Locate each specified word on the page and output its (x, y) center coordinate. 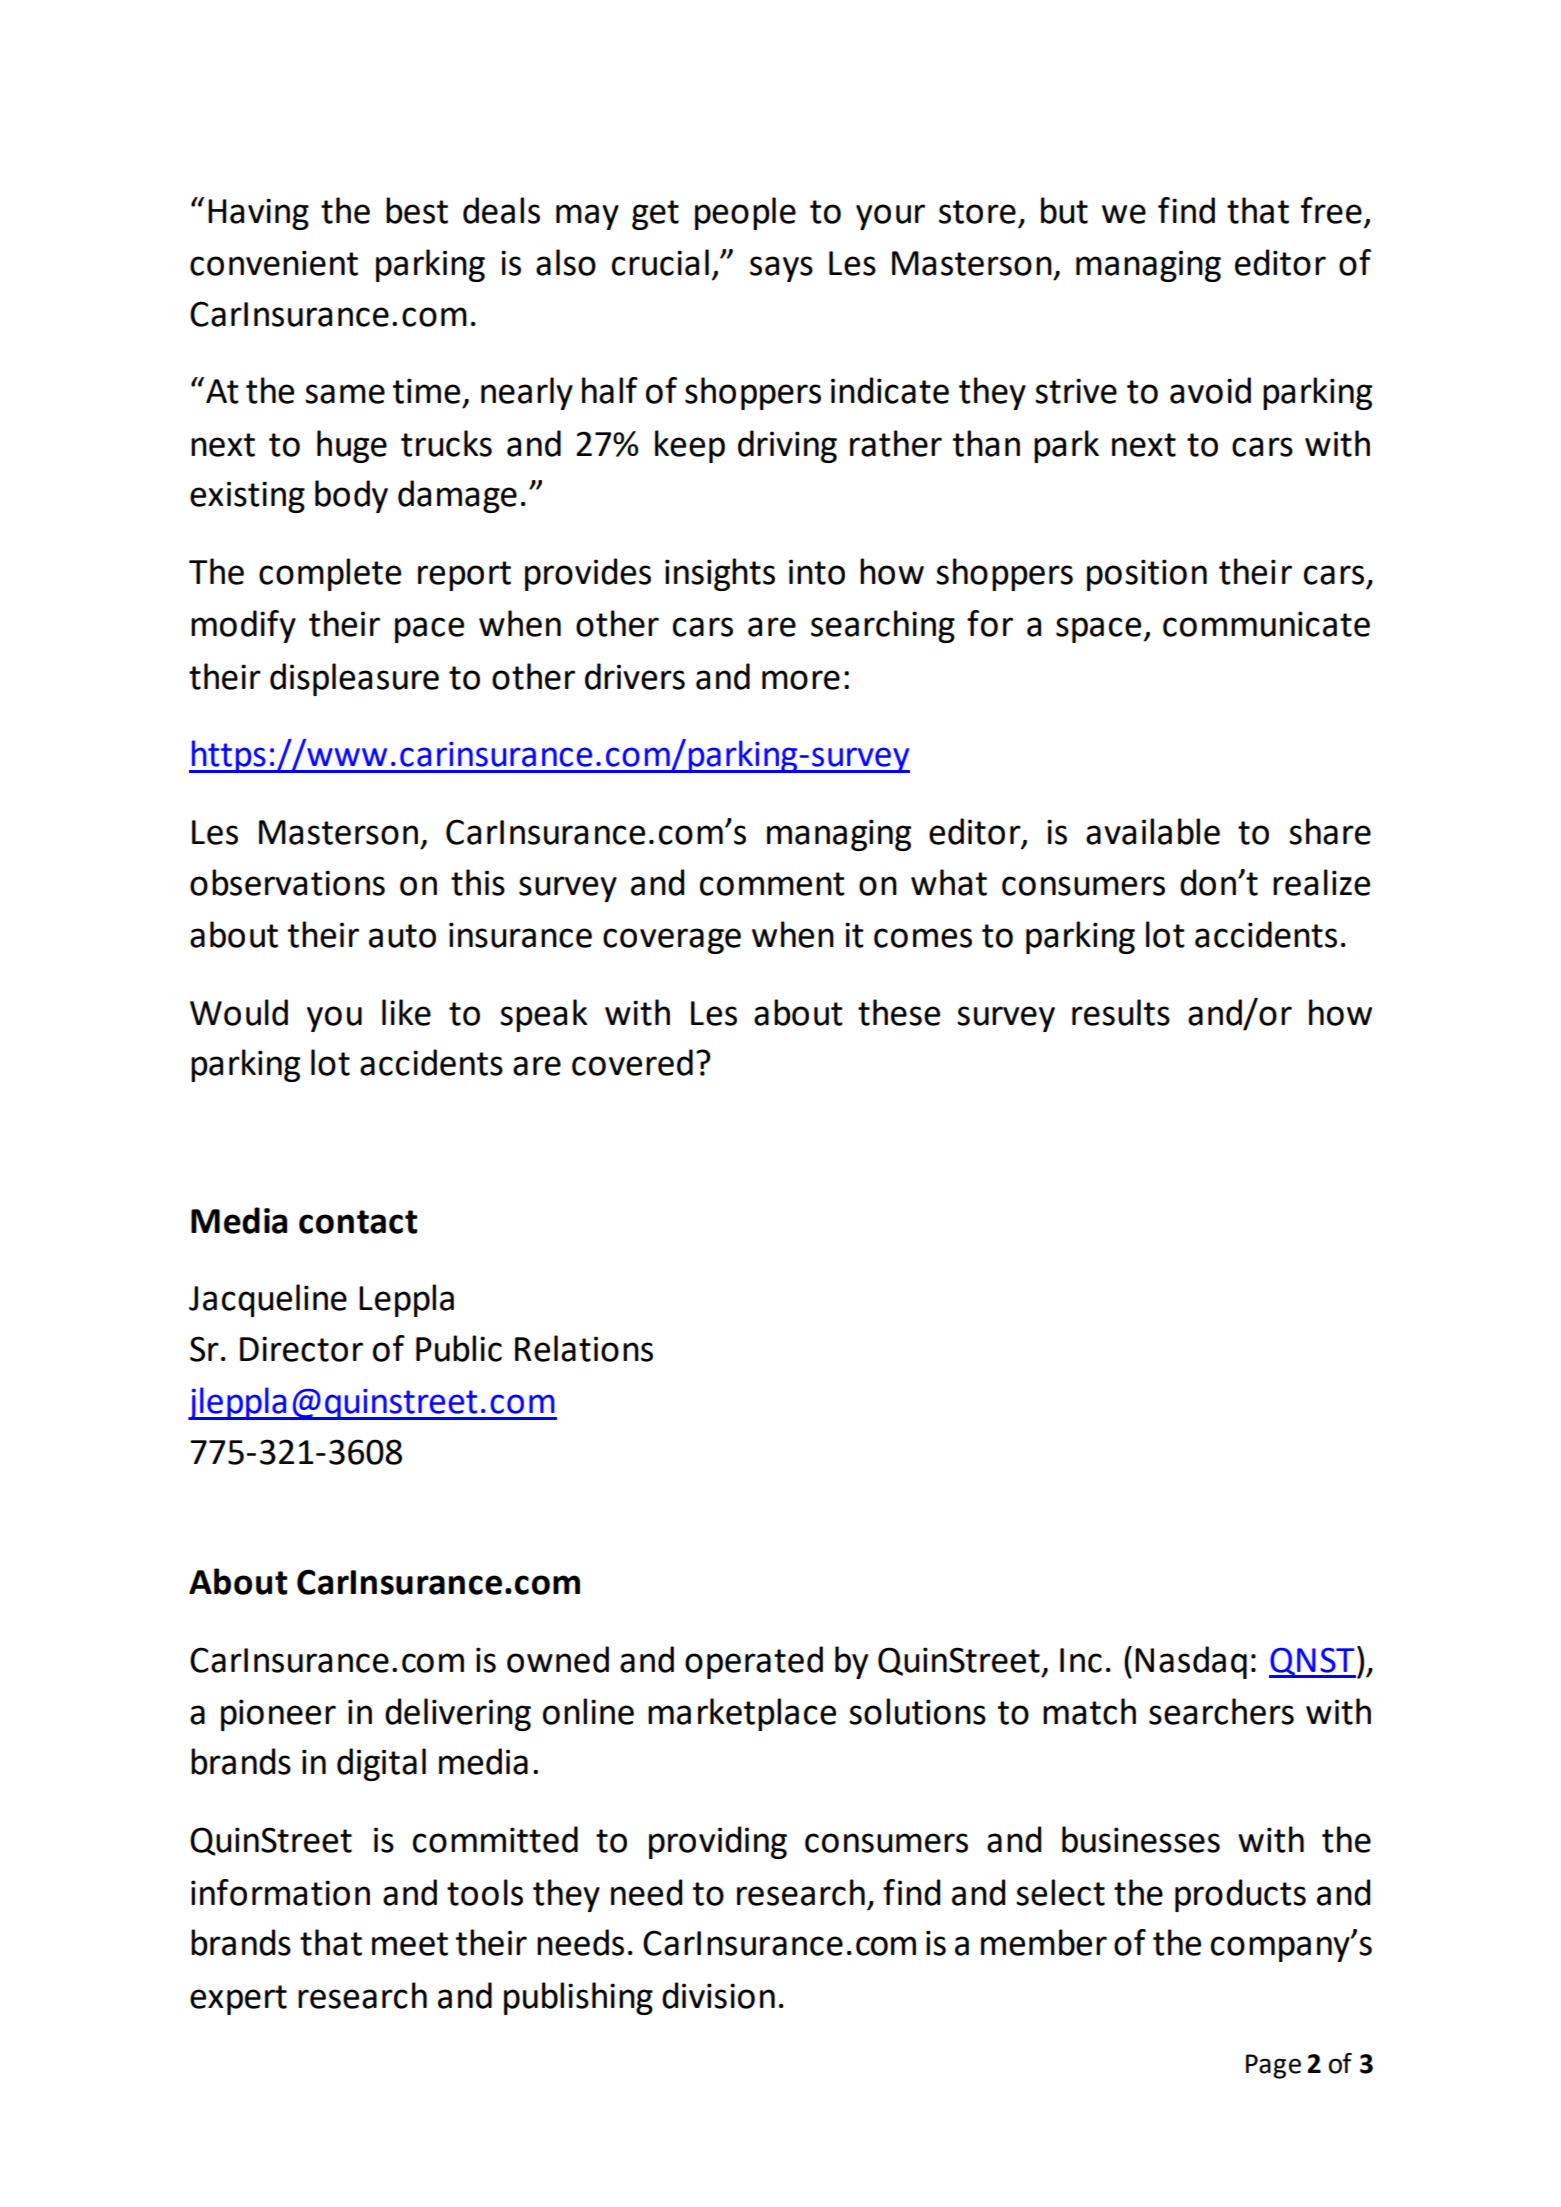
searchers (1221, 1711)
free (1331, 210)
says (781, 269)
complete (330, 574)
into (817, 572)
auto (402, 936)
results (1121, 1012)
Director (301, 1349)
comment (772, 884)
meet (410, 1944)
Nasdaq (1191, 1662)
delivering (458, 1714)
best (417, 210)
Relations (584, 1348)
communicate (1266, 624)
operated (754, 1662)
